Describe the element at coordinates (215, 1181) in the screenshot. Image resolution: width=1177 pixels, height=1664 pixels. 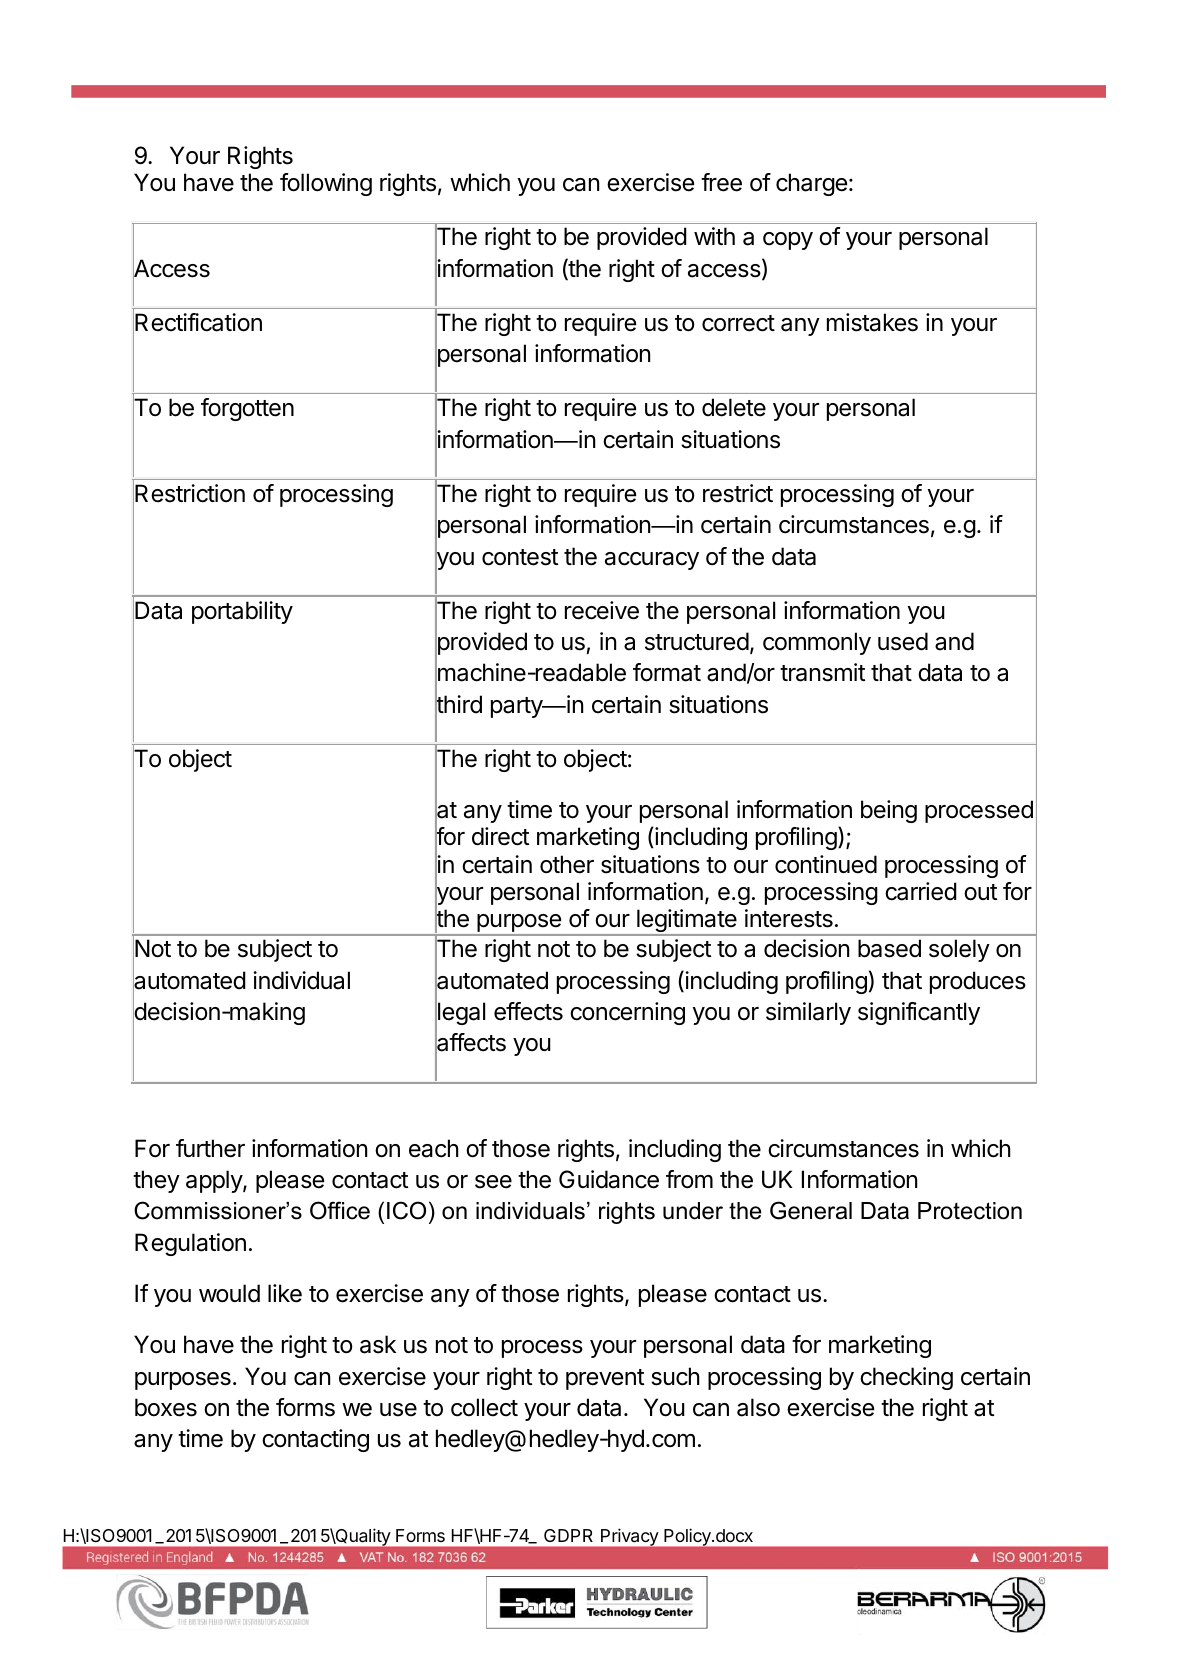
I see `apply` at that location.
